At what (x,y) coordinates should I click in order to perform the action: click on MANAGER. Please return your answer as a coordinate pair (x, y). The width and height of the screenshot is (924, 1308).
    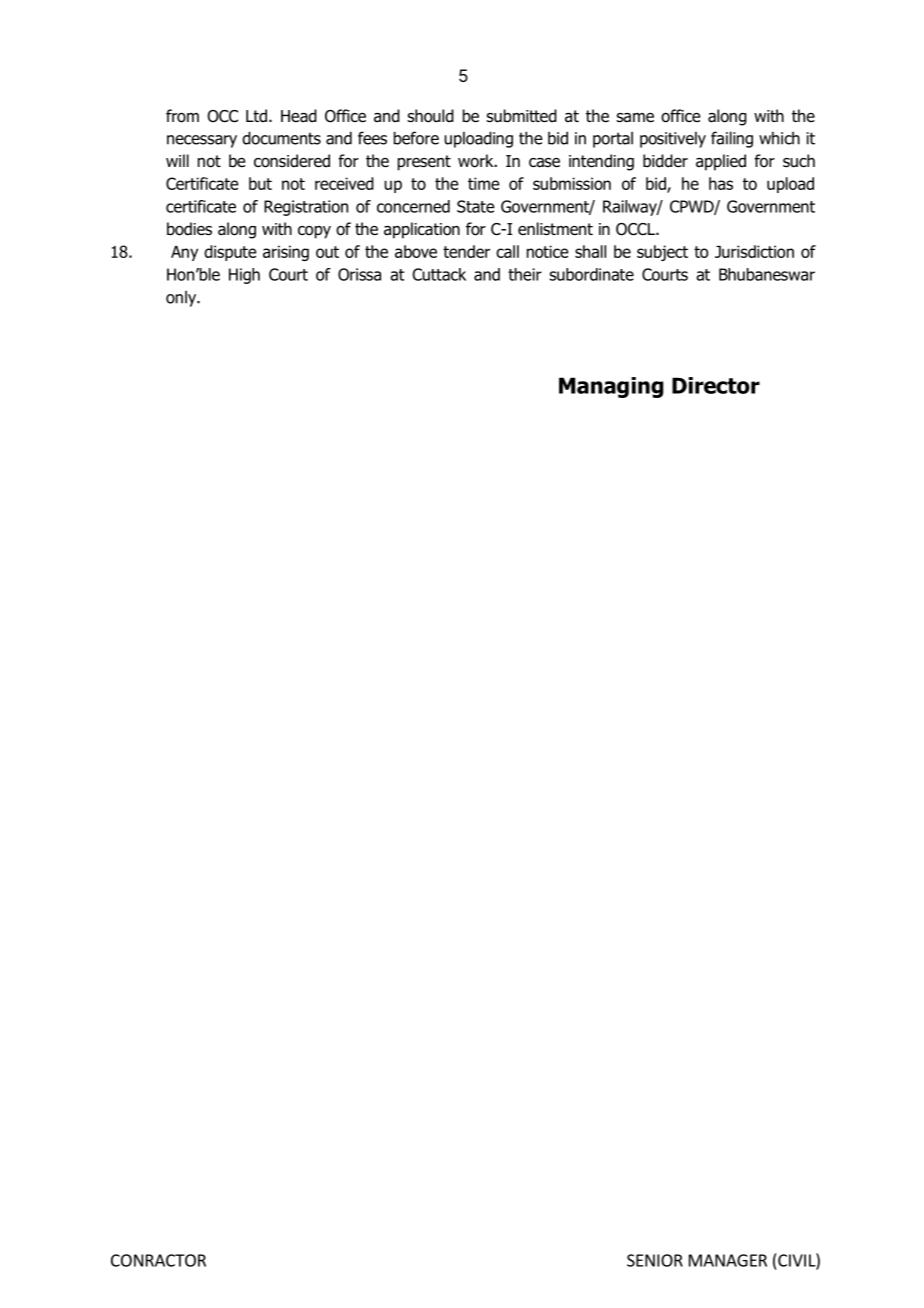
    Looking at the image, I should click on (728, 1260).
